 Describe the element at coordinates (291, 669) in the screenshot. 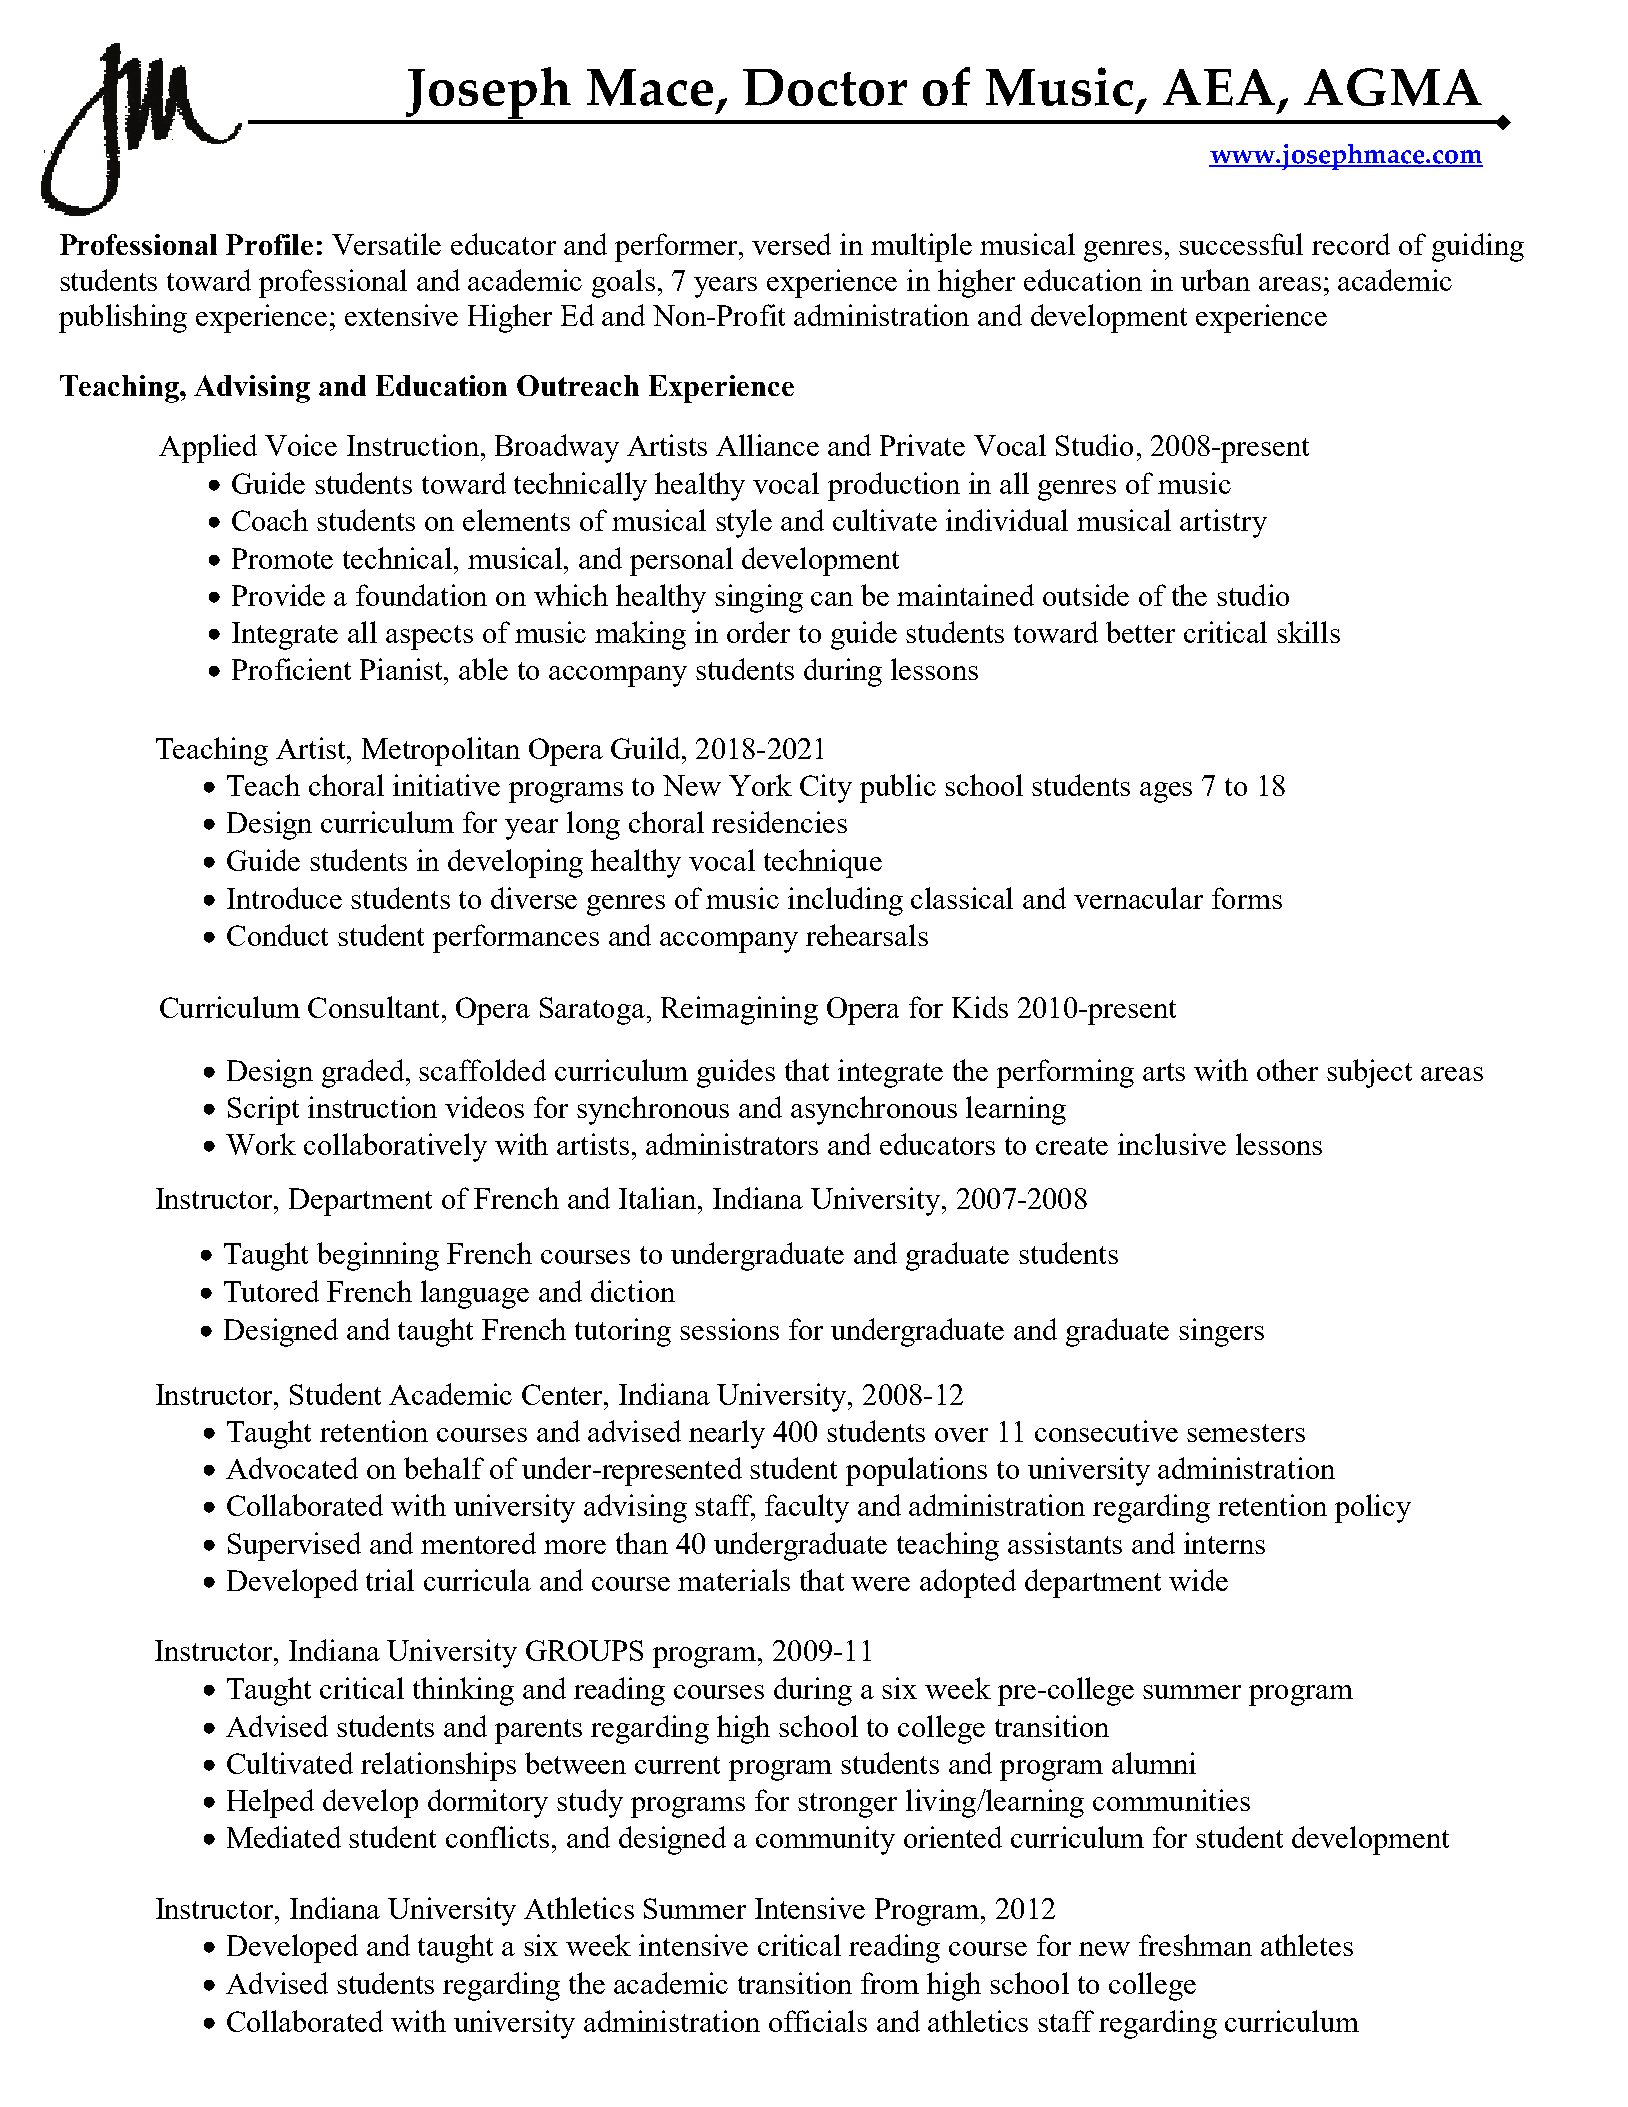

I see `Proficient` at that location.
